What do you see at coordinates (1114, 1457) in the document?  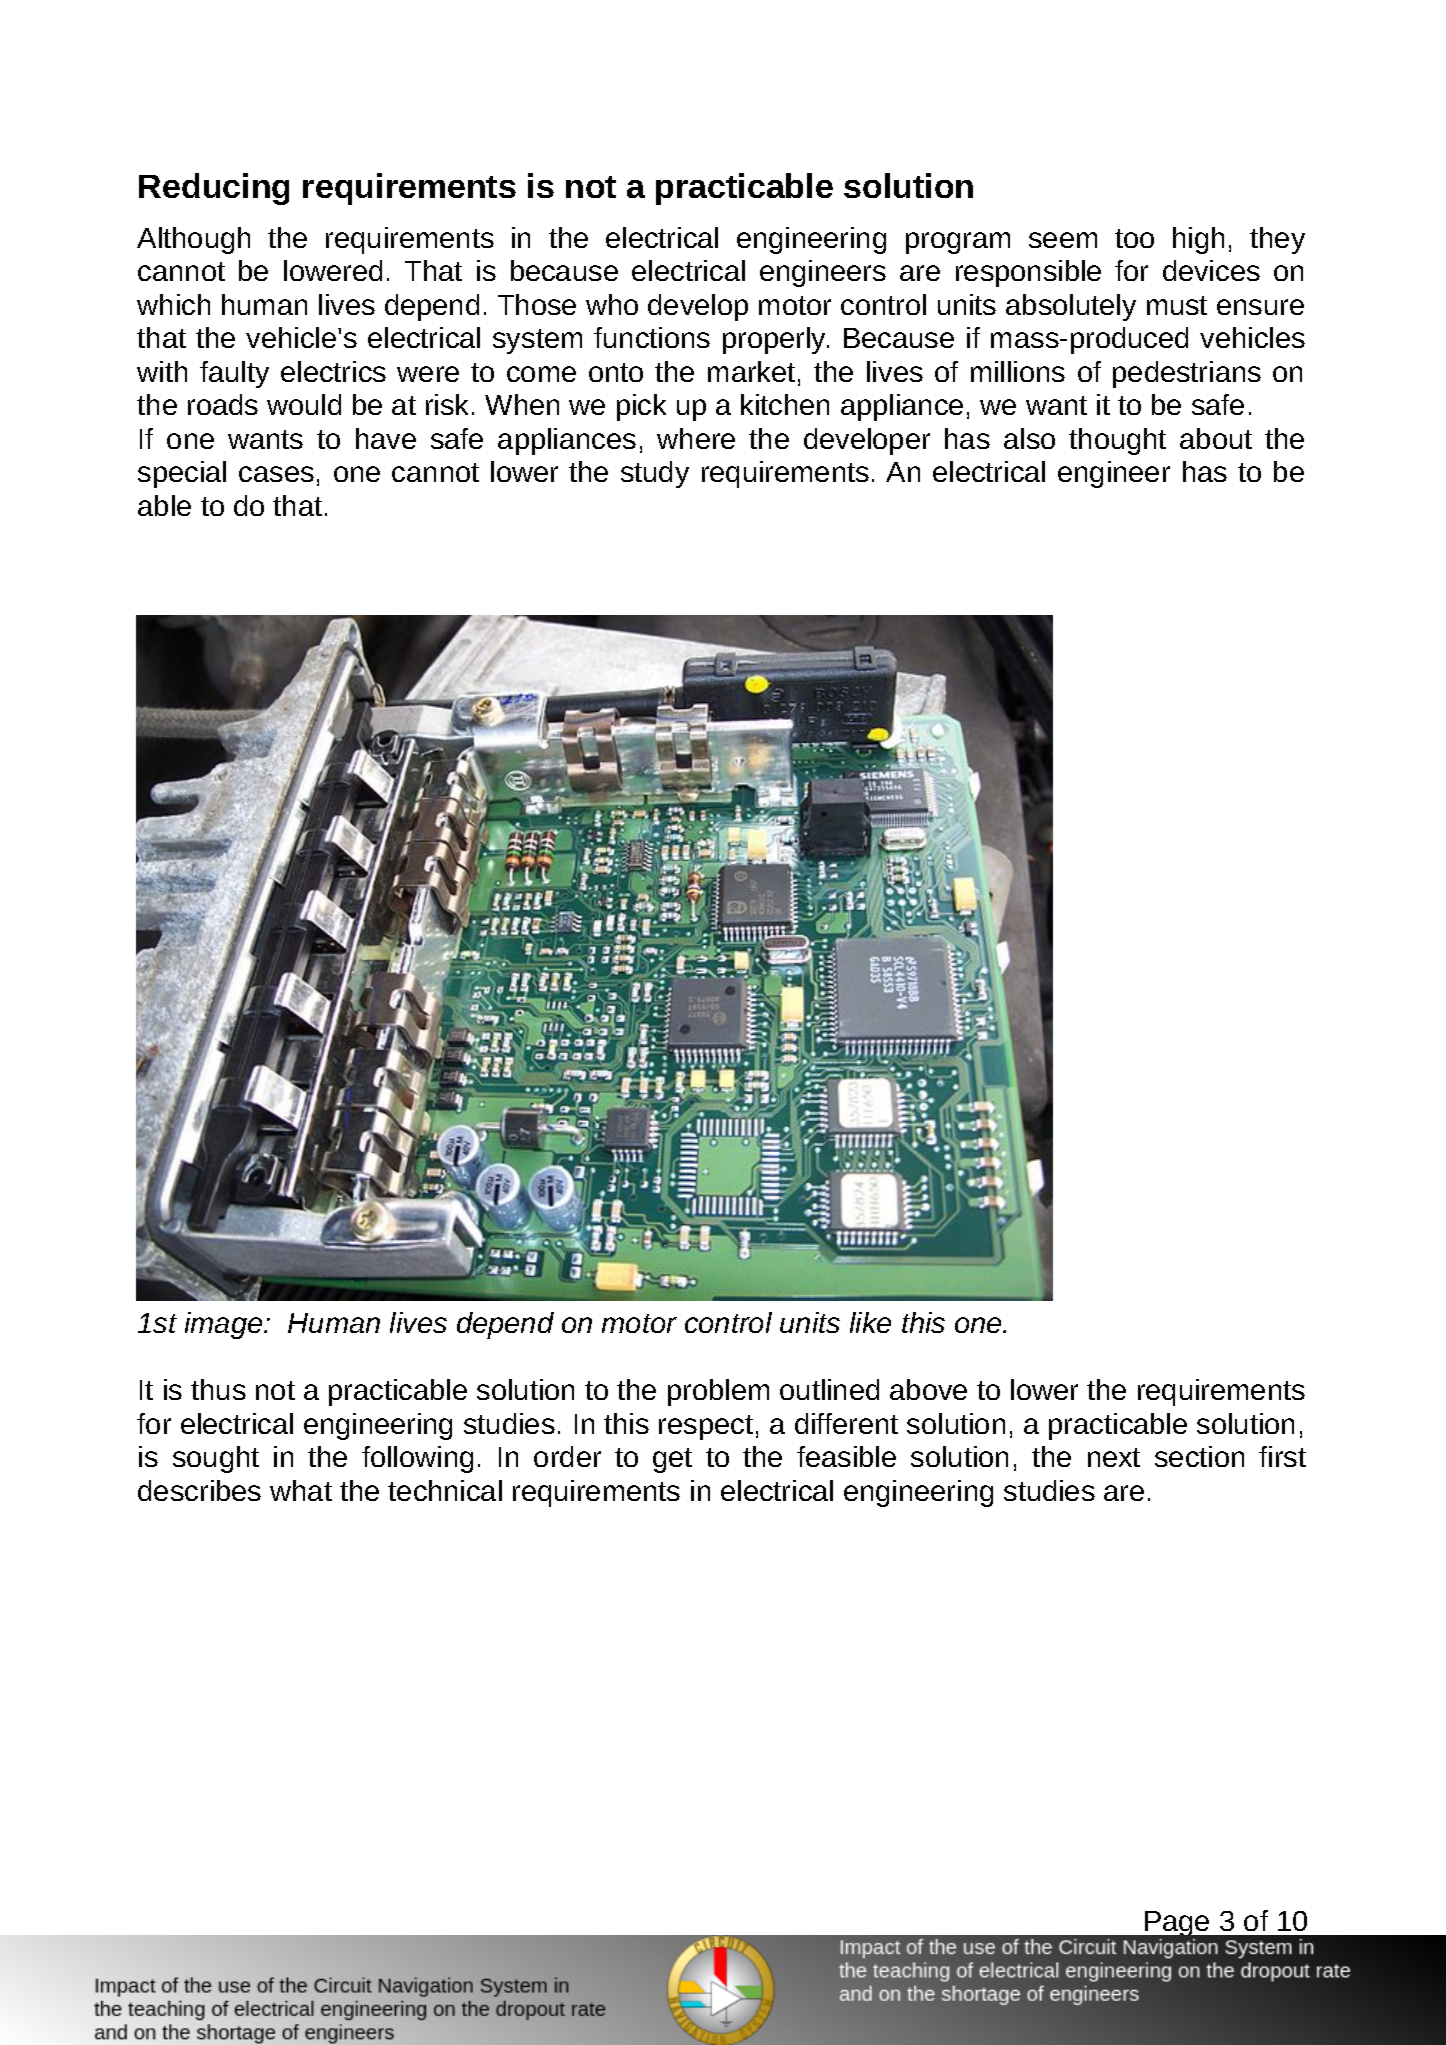 I see `next` at bounding box center [1114, 1457].
